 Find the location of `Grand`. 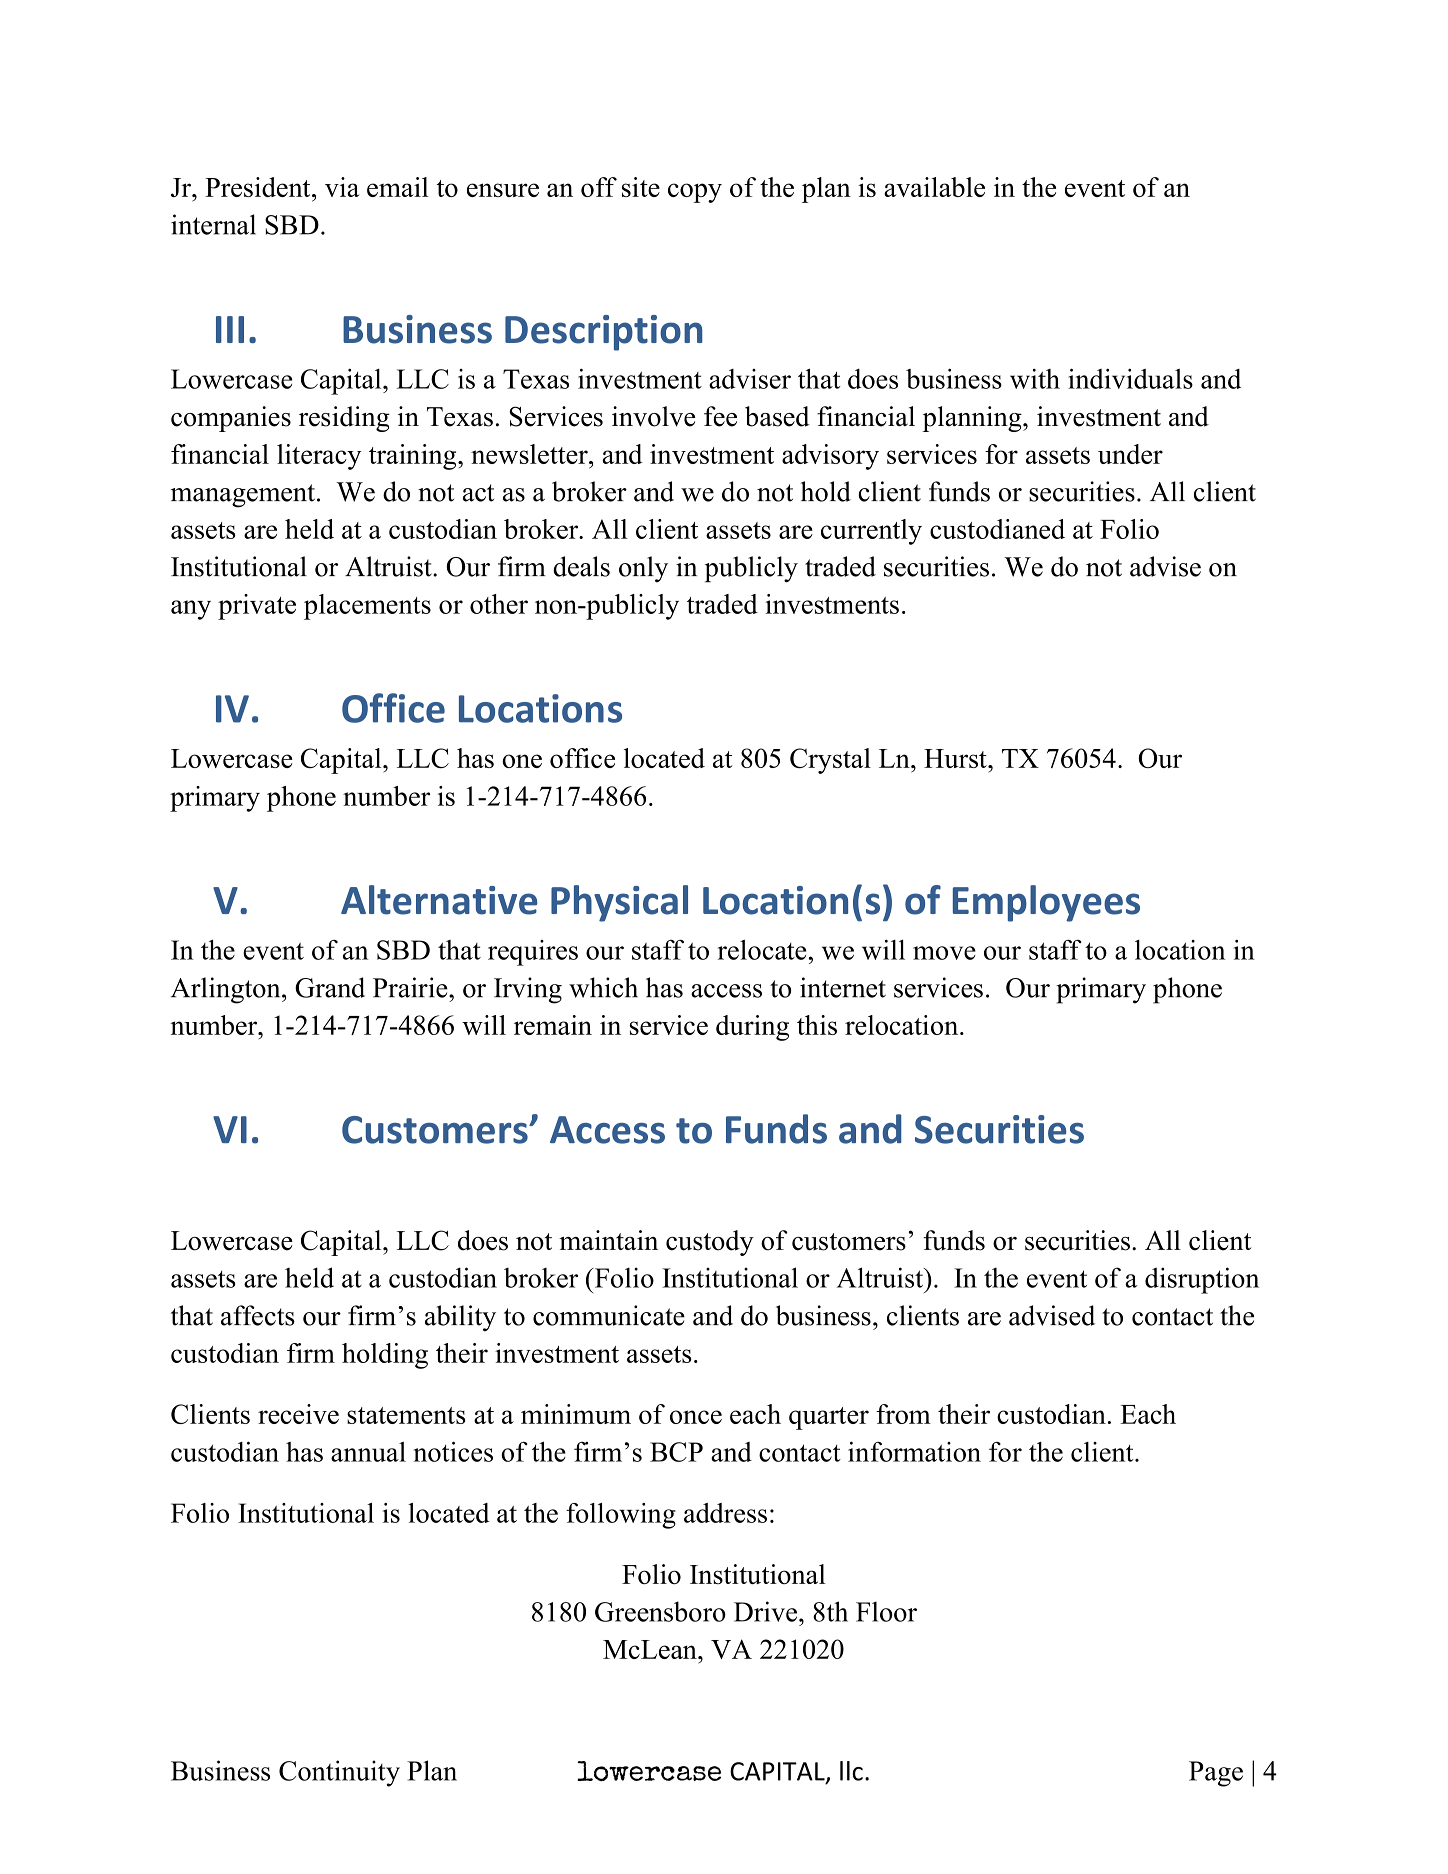

Grand is located at coordinates (330, 987).
